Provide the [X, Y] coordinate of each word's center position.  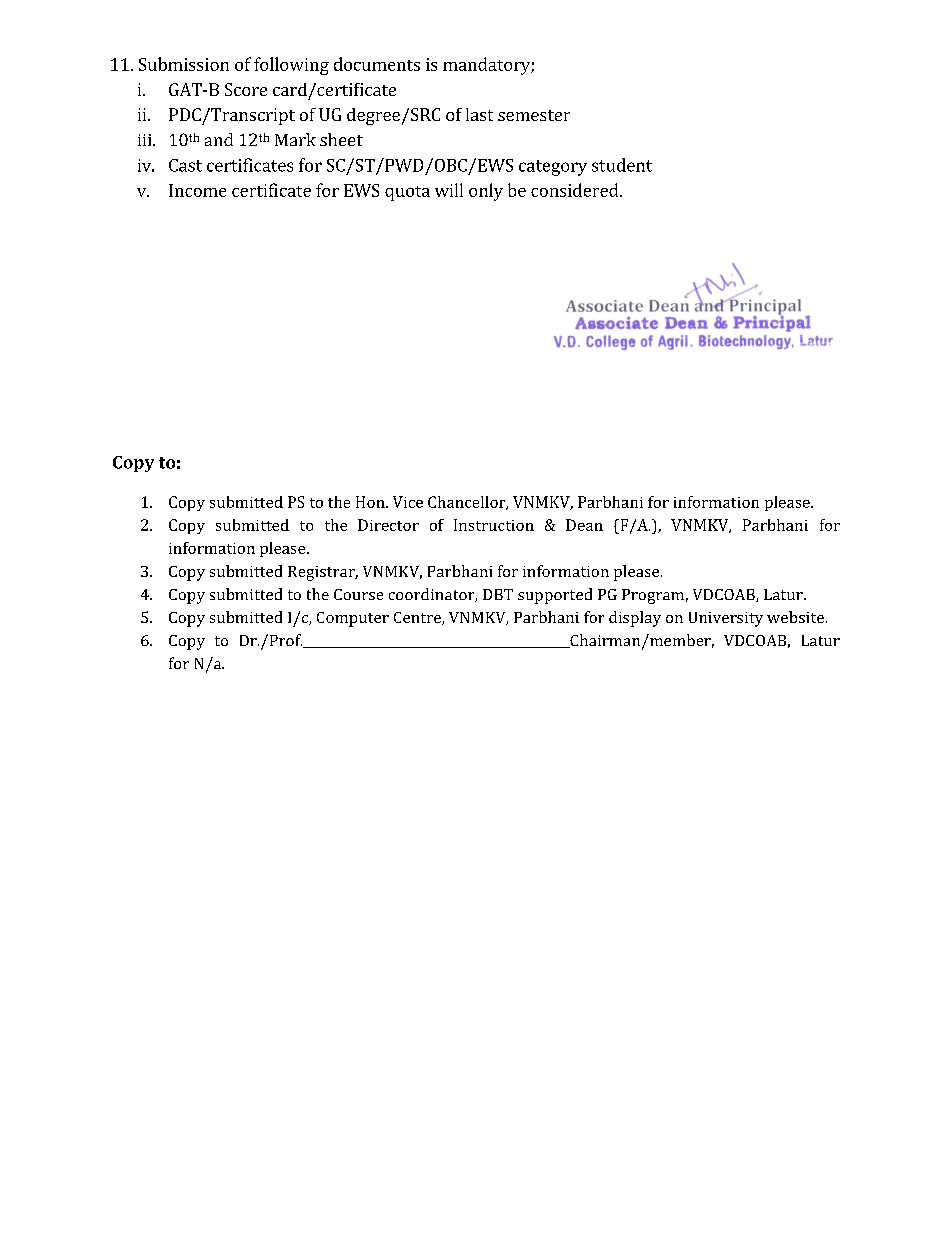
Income [197, 190]
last [479, 114]
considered [576, 190]
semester [534, 115]
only [486, 192]
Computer [353, 619]
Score [246, 89]
